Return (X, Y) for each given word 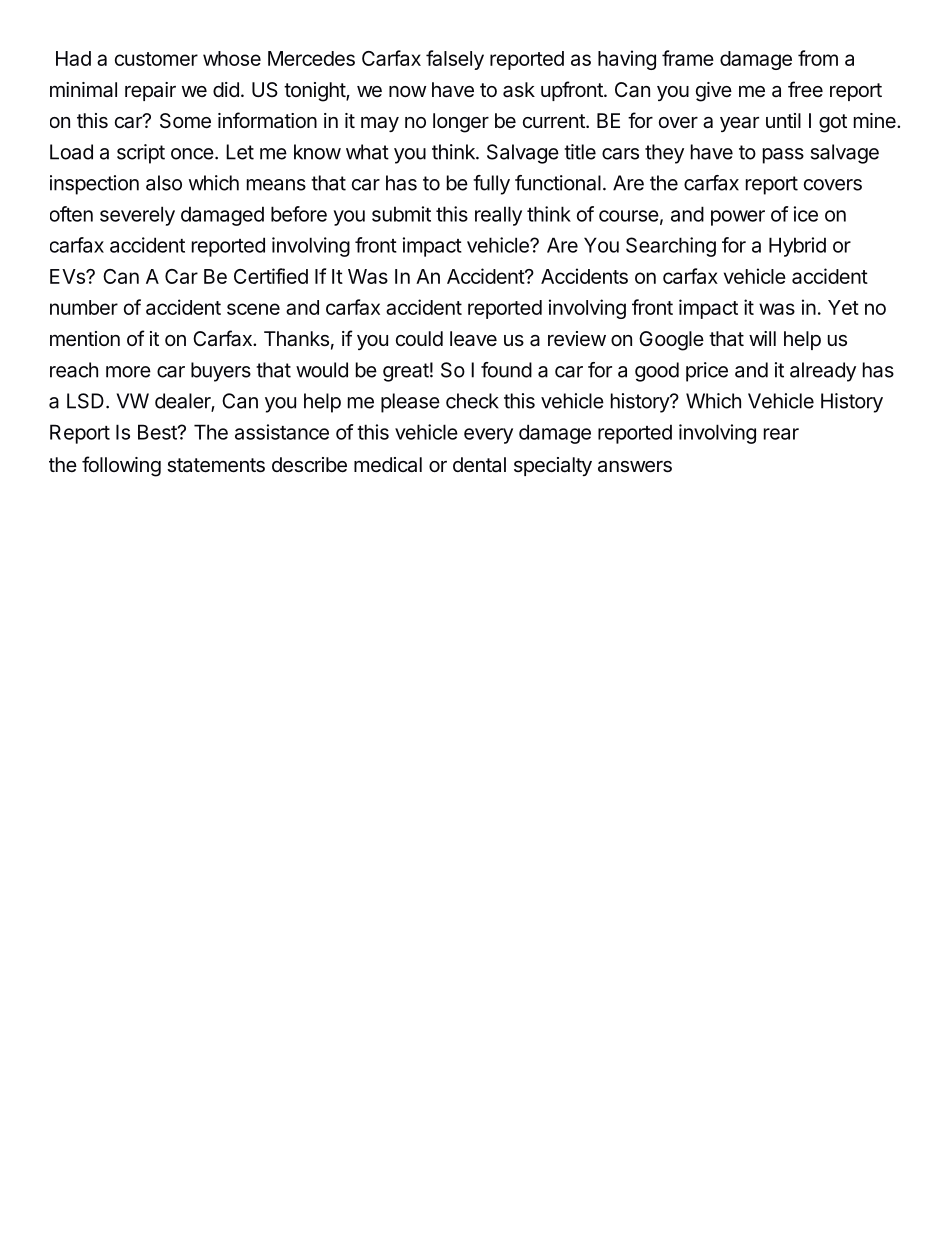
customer (156, 59)
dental (479, 465)
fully (491, 185)
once (192, 154)
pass (783, 156)
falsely (455, 60)
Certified (271, 276)
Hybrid (797, 247)
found (506, 370)
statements (216, 465)
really (498, 216)
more (128, 372)
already (823, 372)
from (818, 58)
